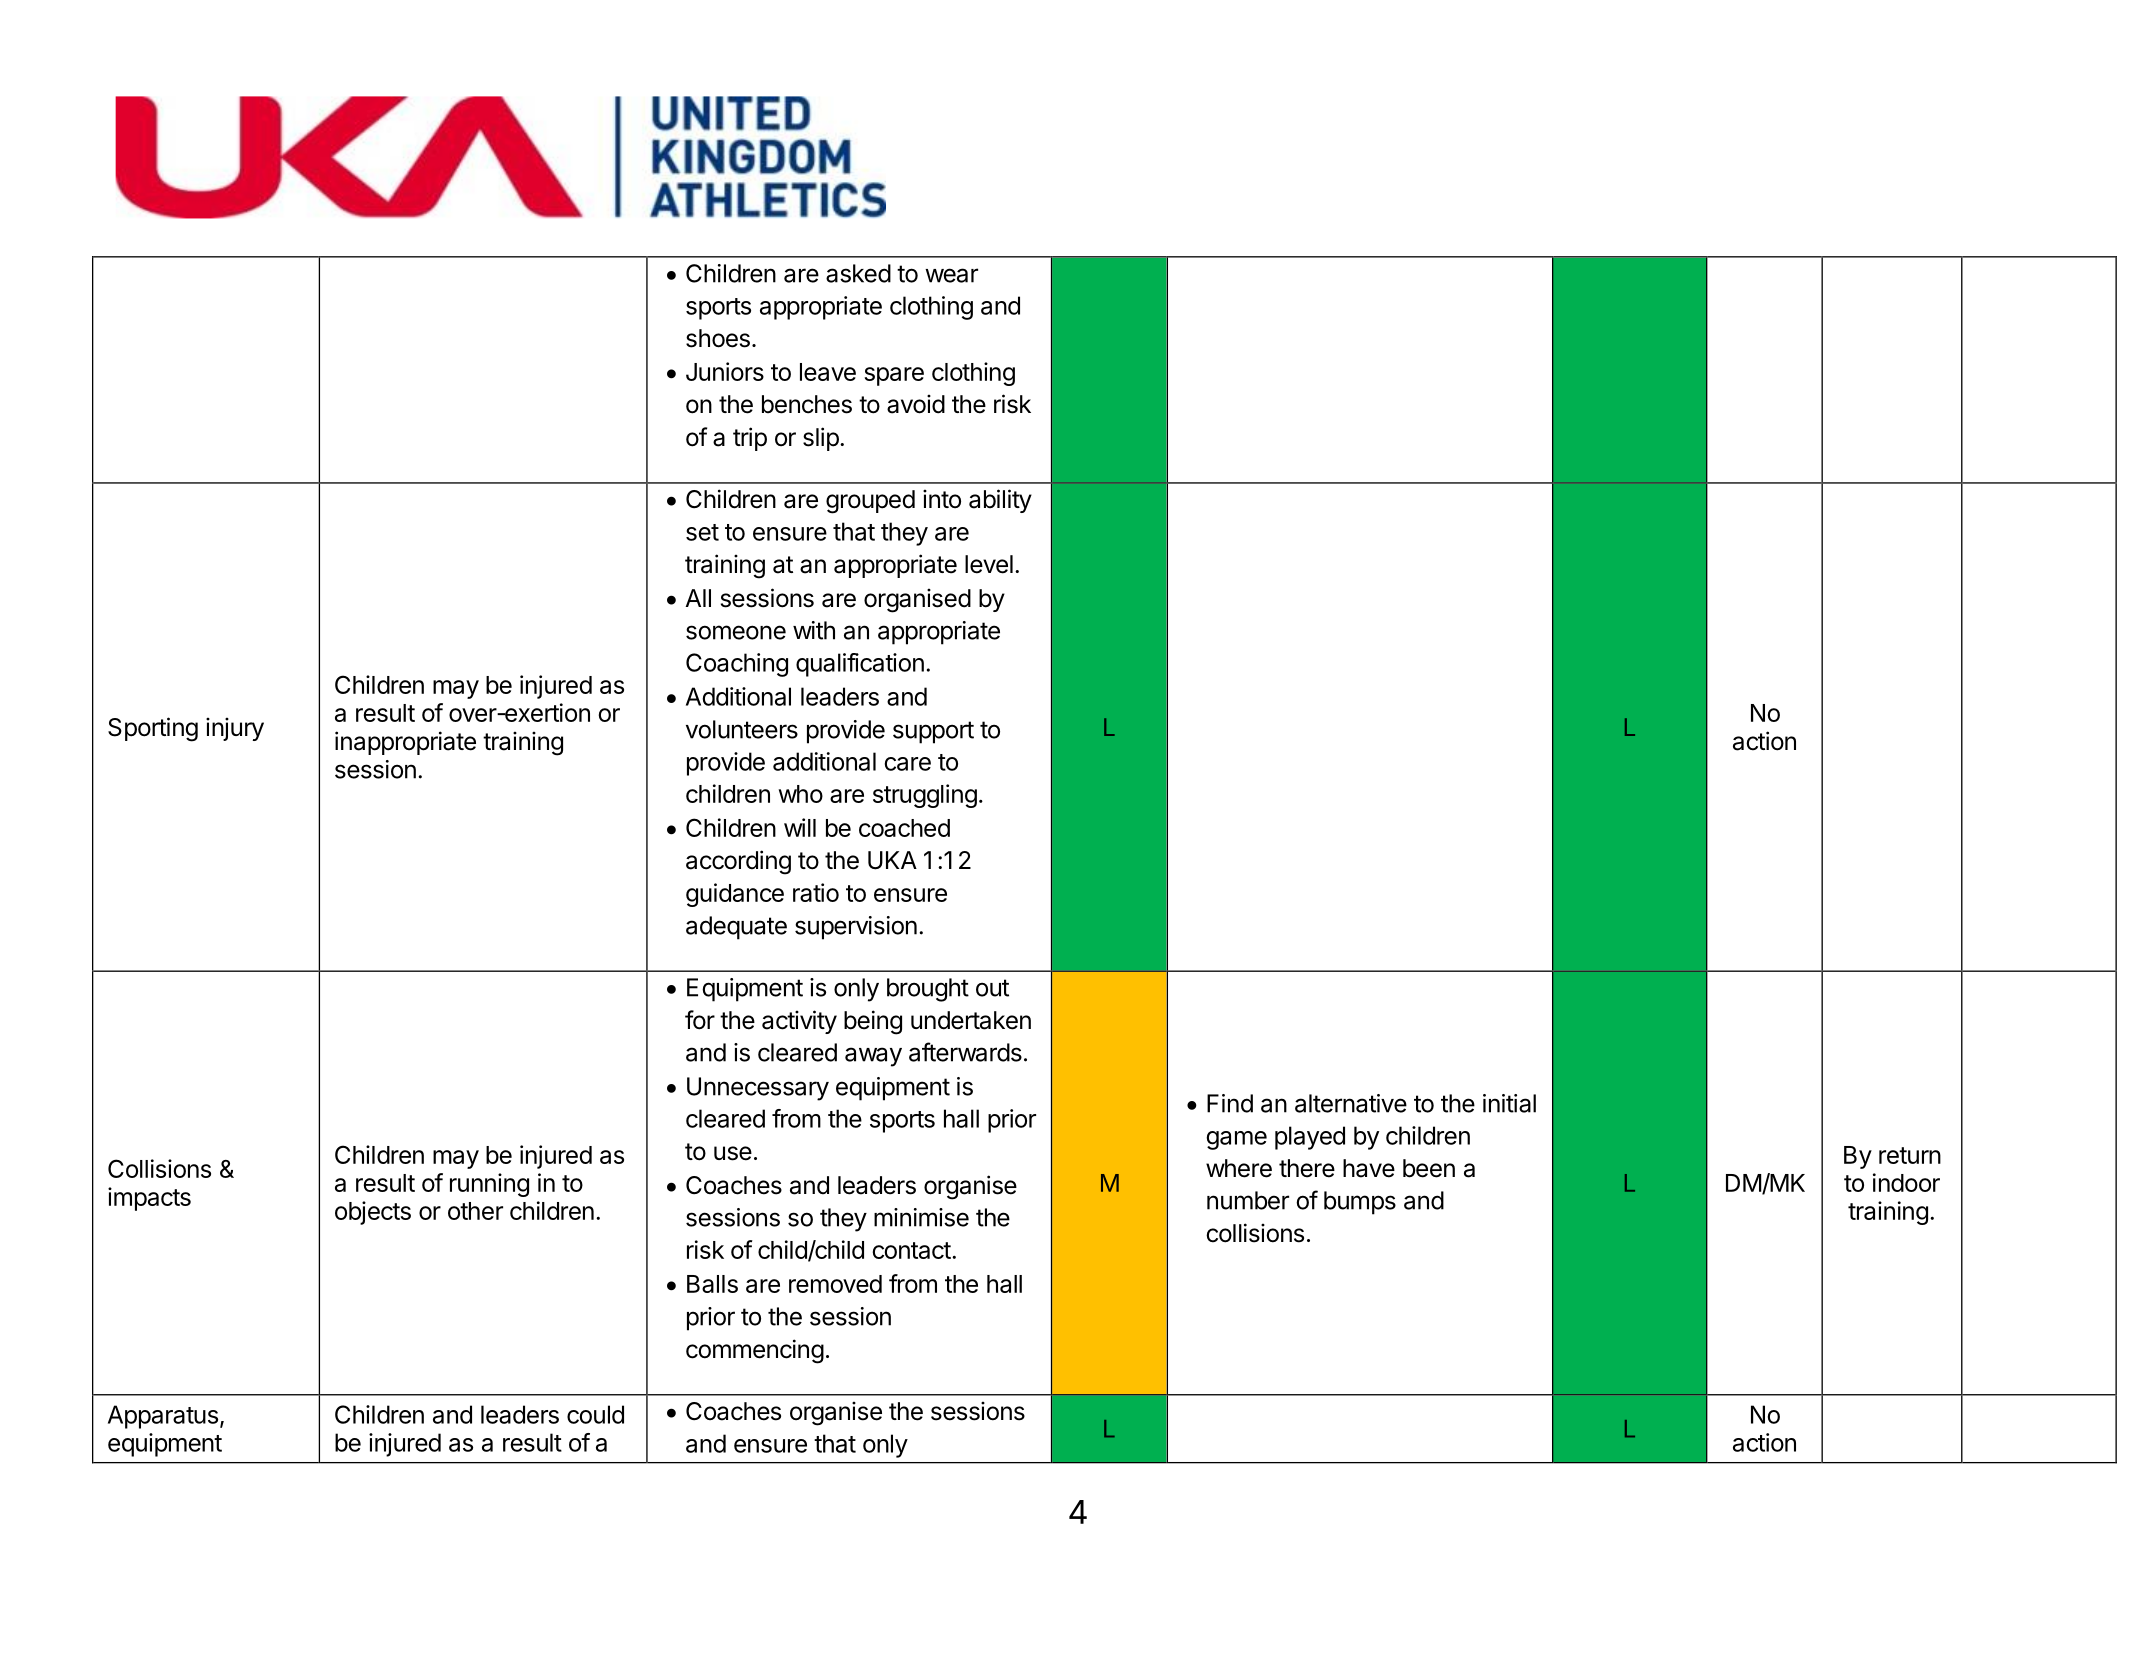 The width and height of the screenshot is (2153, 1664). I want to click on injury, so click(235, 729).
